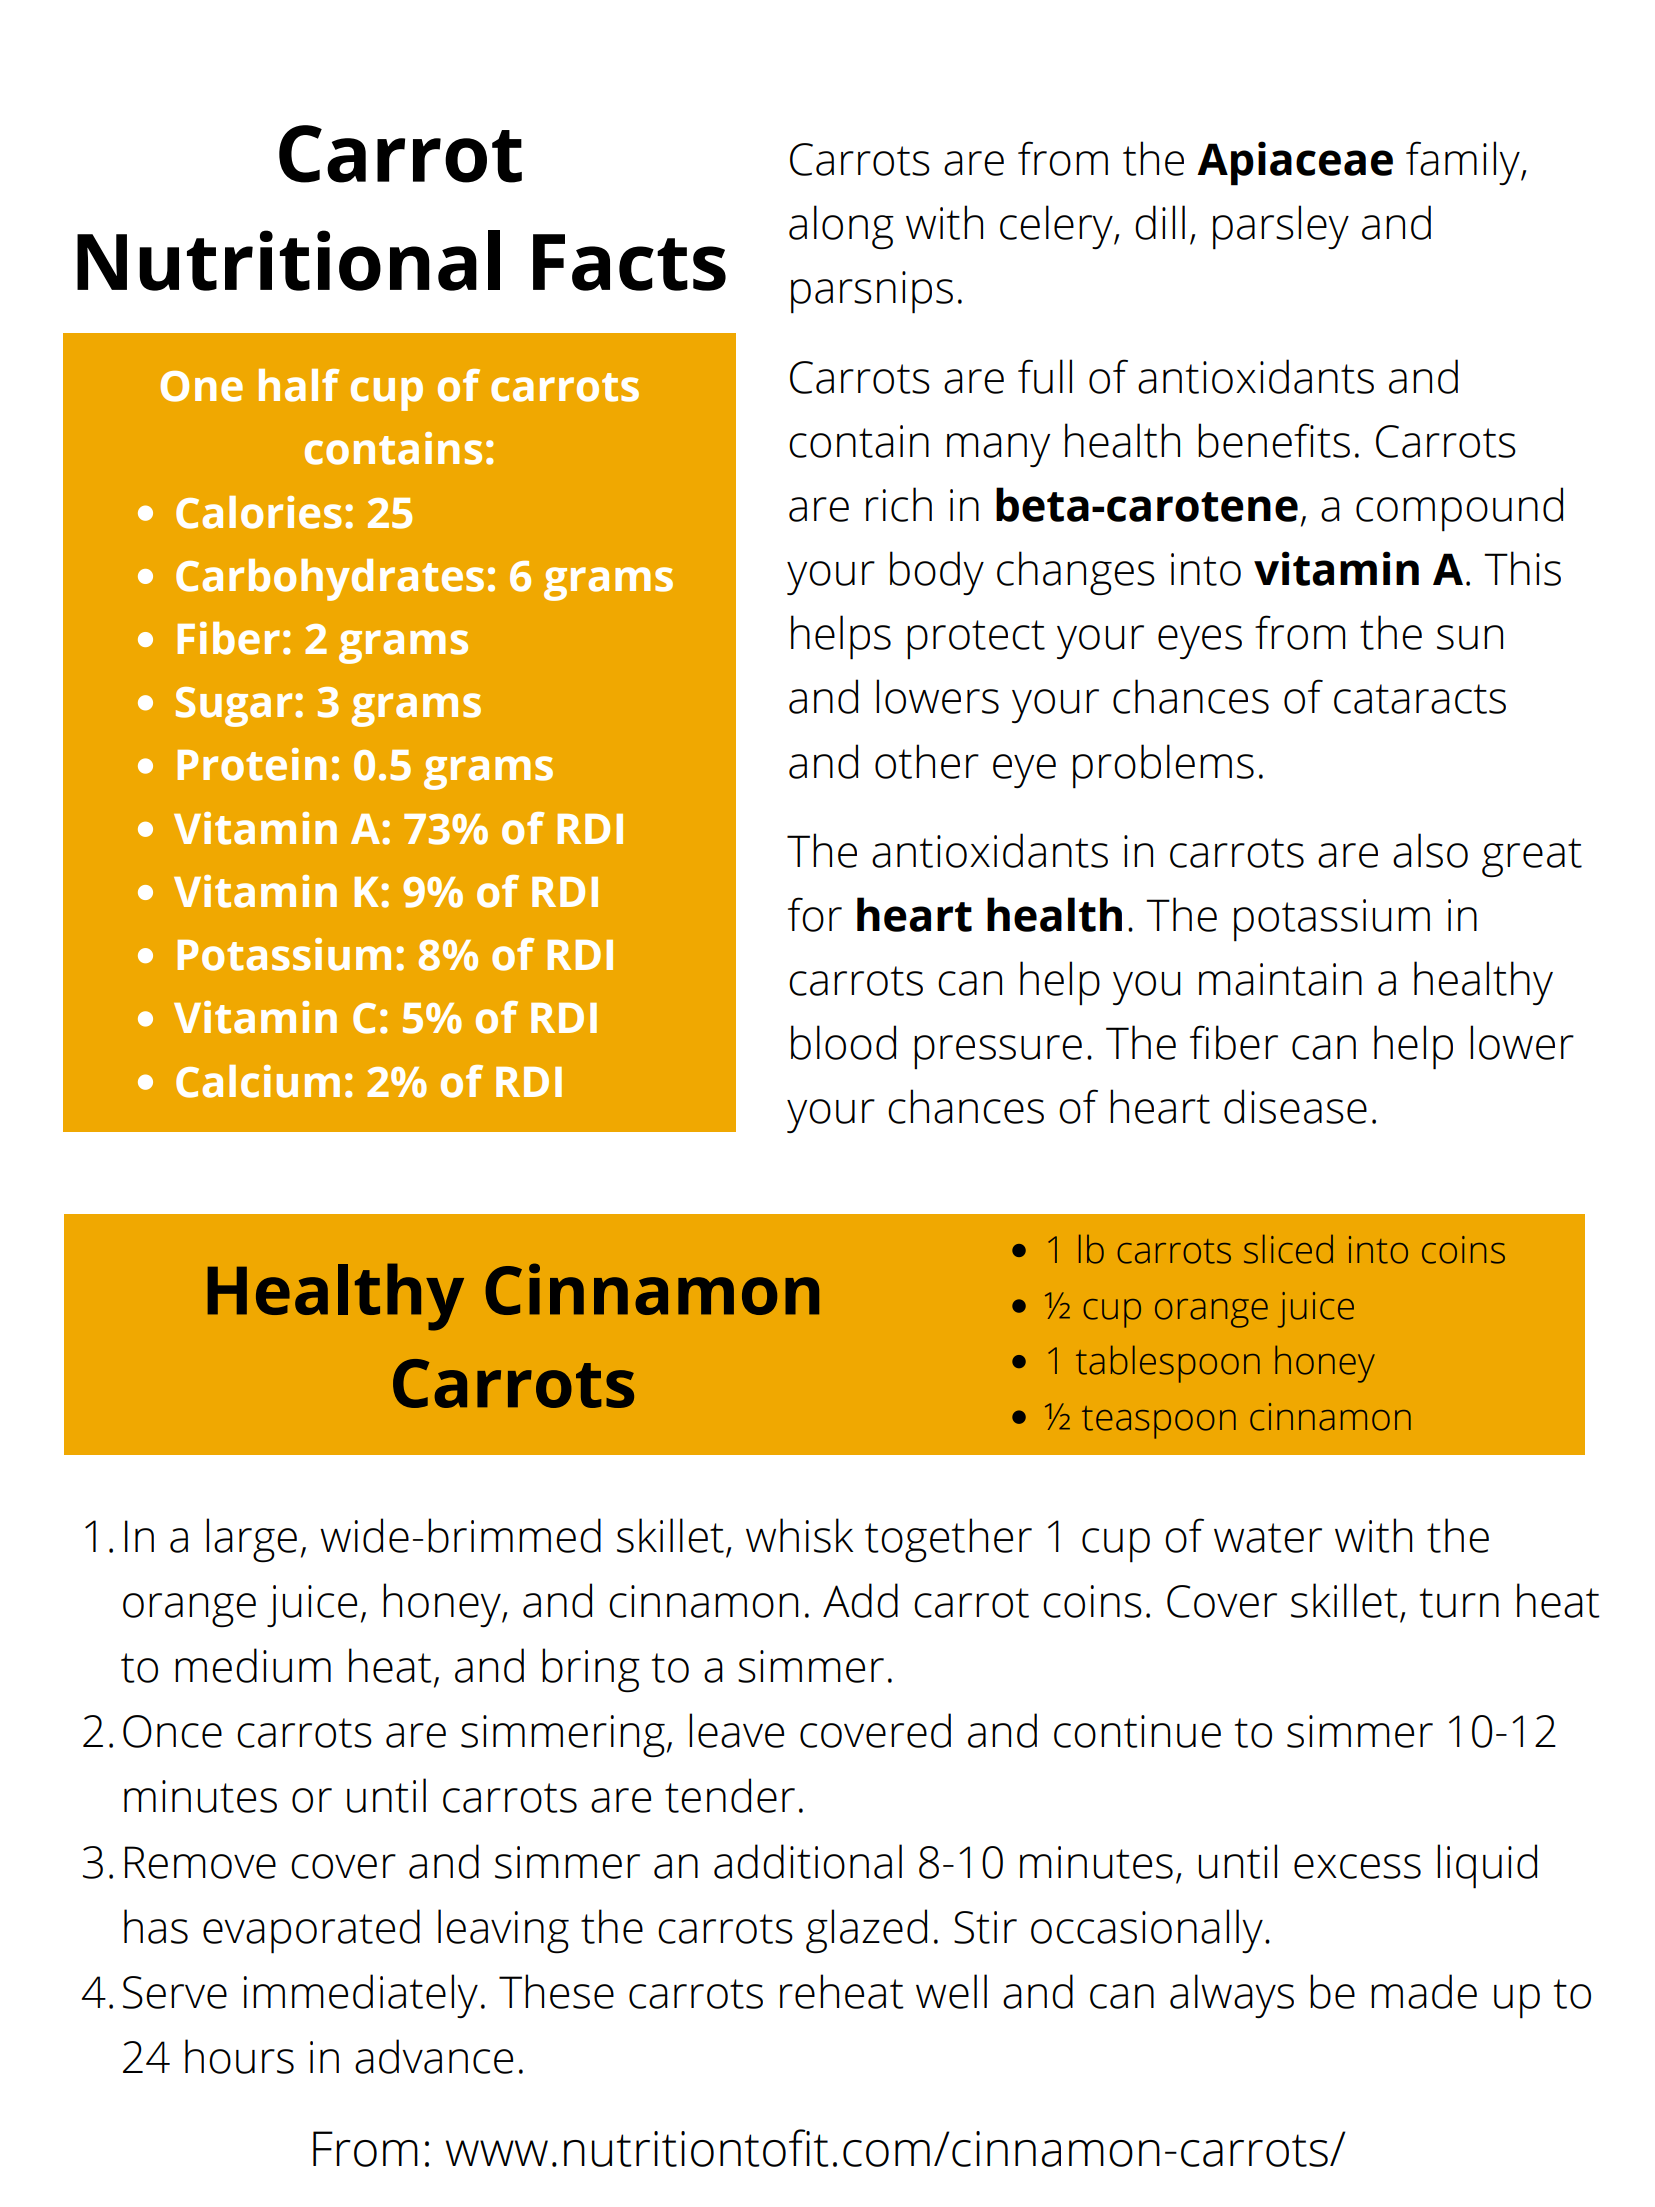 The width and height of the screenshot is (1655, 2207). Describe the element at coordinates (866, 1931) in the screenshot. I see `glazed` at that location.
